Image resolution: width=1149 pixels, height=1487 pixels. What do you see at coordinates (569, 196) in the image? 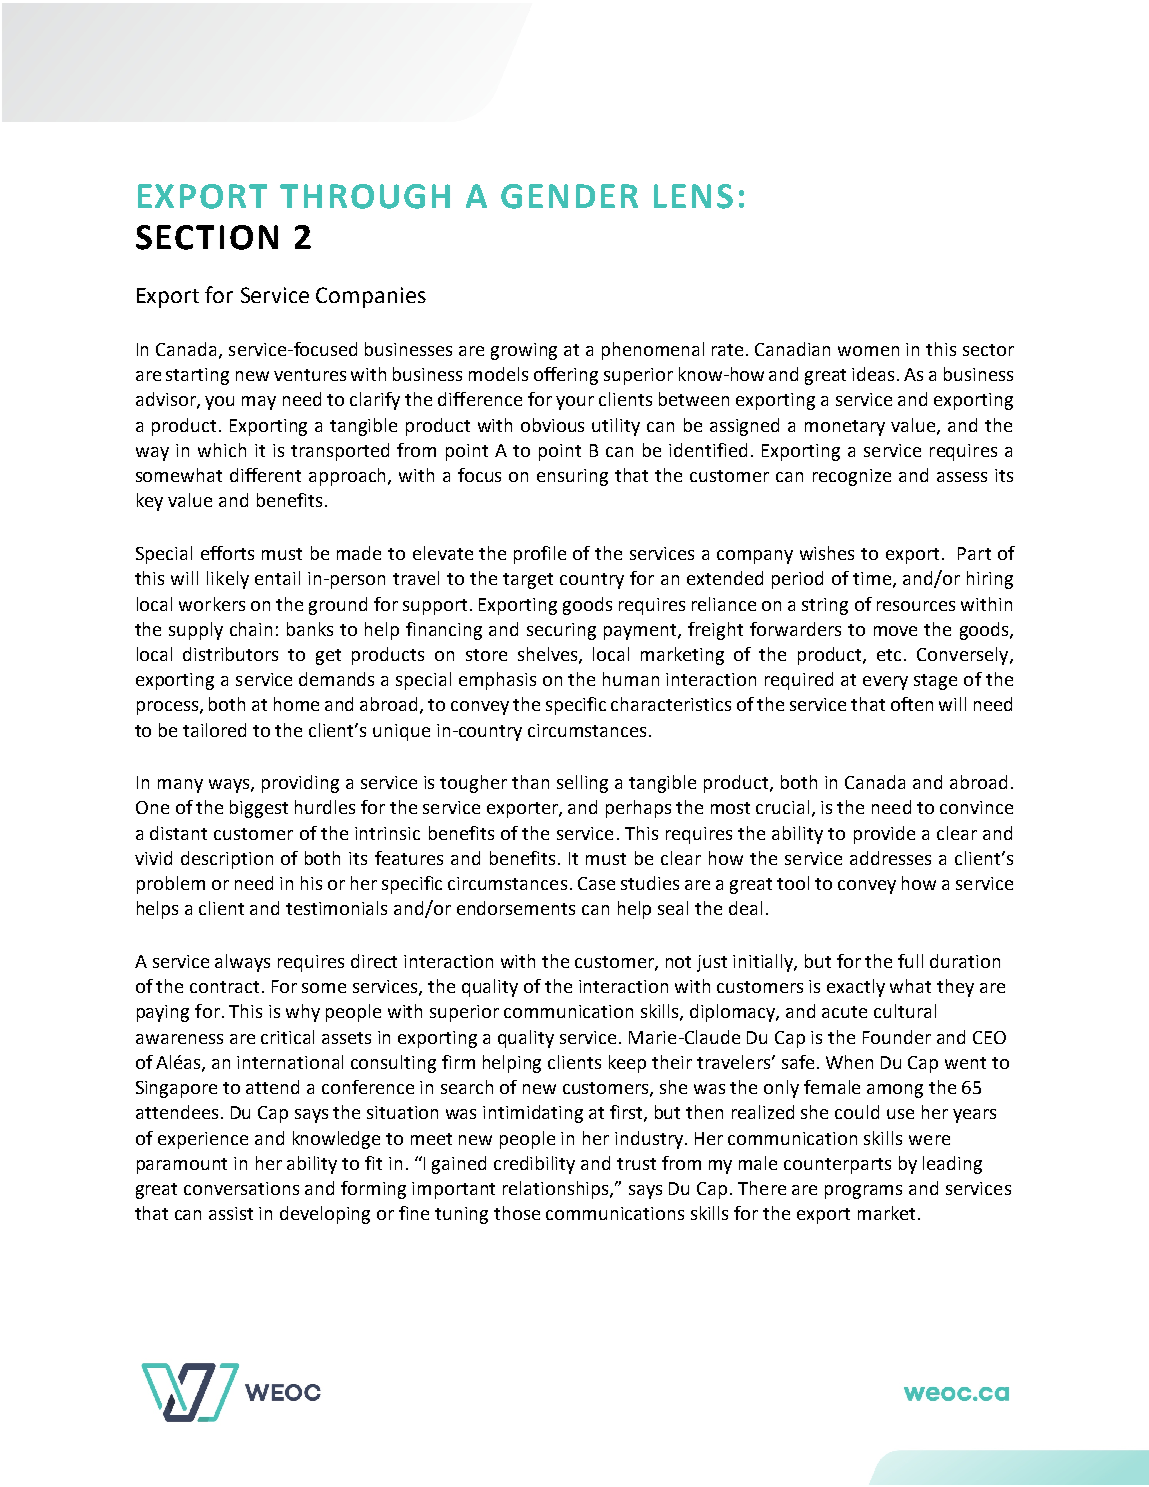
I see `GENDER` at bounding box center [569, 196].
